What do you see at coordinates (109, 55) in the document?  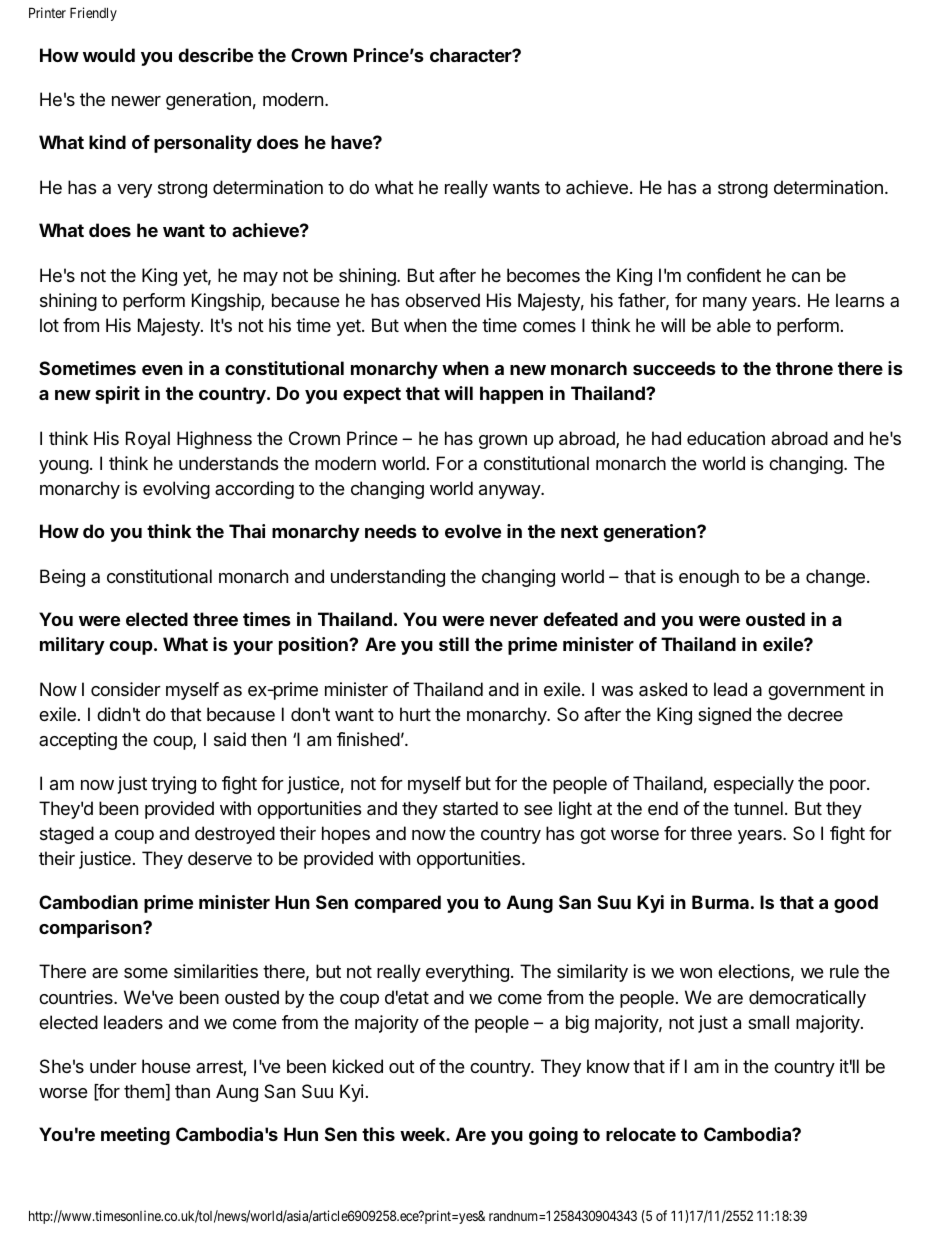 I see `would` at bounding box center [109, 55].
